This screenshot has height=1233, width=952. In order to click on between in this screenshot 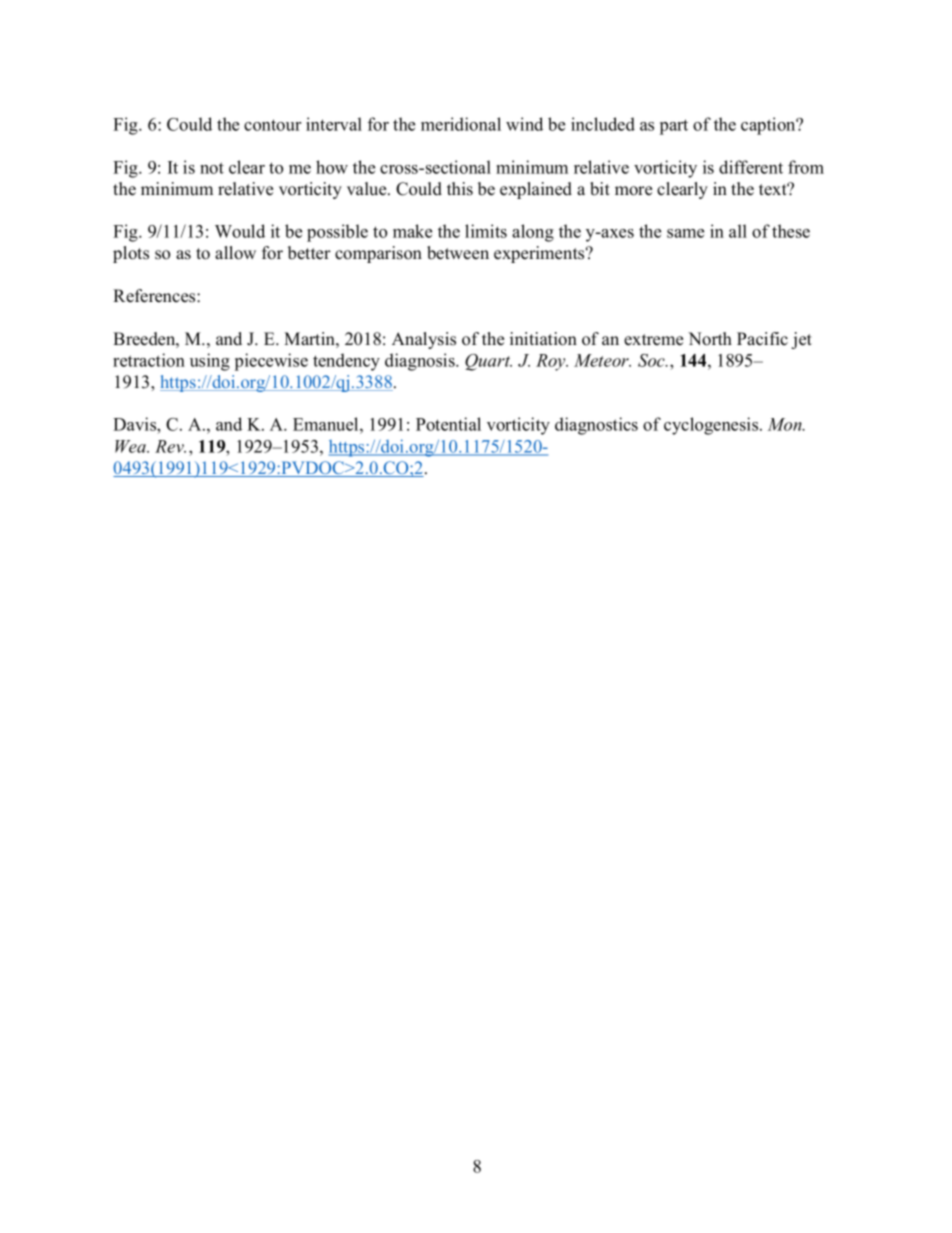, I will do `click(458, 253)`.
